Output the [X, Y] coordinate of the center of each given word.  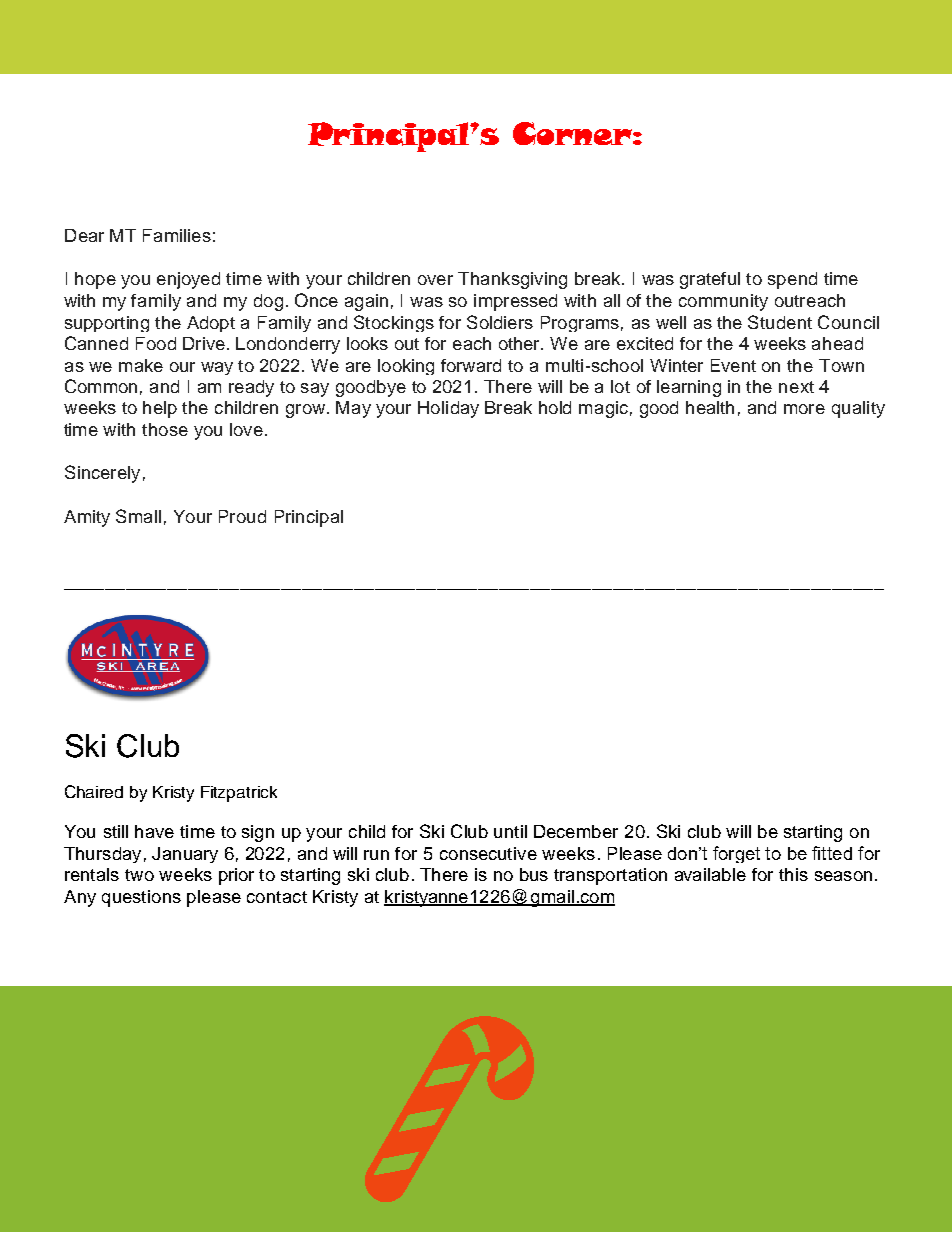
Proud [242, 516]
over [435, 280]
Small [138, 516]
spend [792, 280]
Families [177, 235]
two [139, 875]
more [804, 409]
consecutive [488, 853]
